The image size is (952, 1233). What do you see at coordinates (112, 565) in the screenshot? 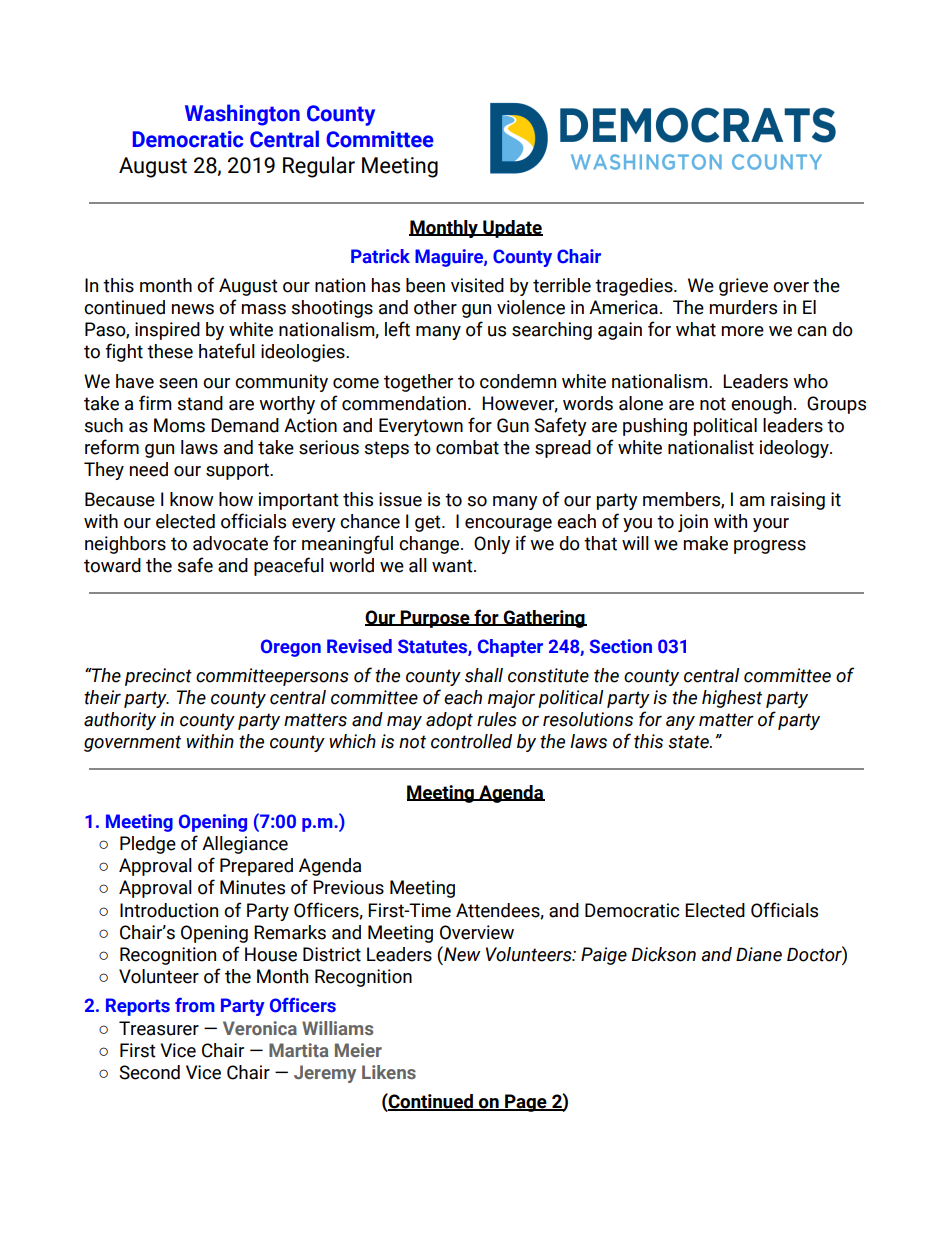
I see `toward` at bounding box center [112, 565].
